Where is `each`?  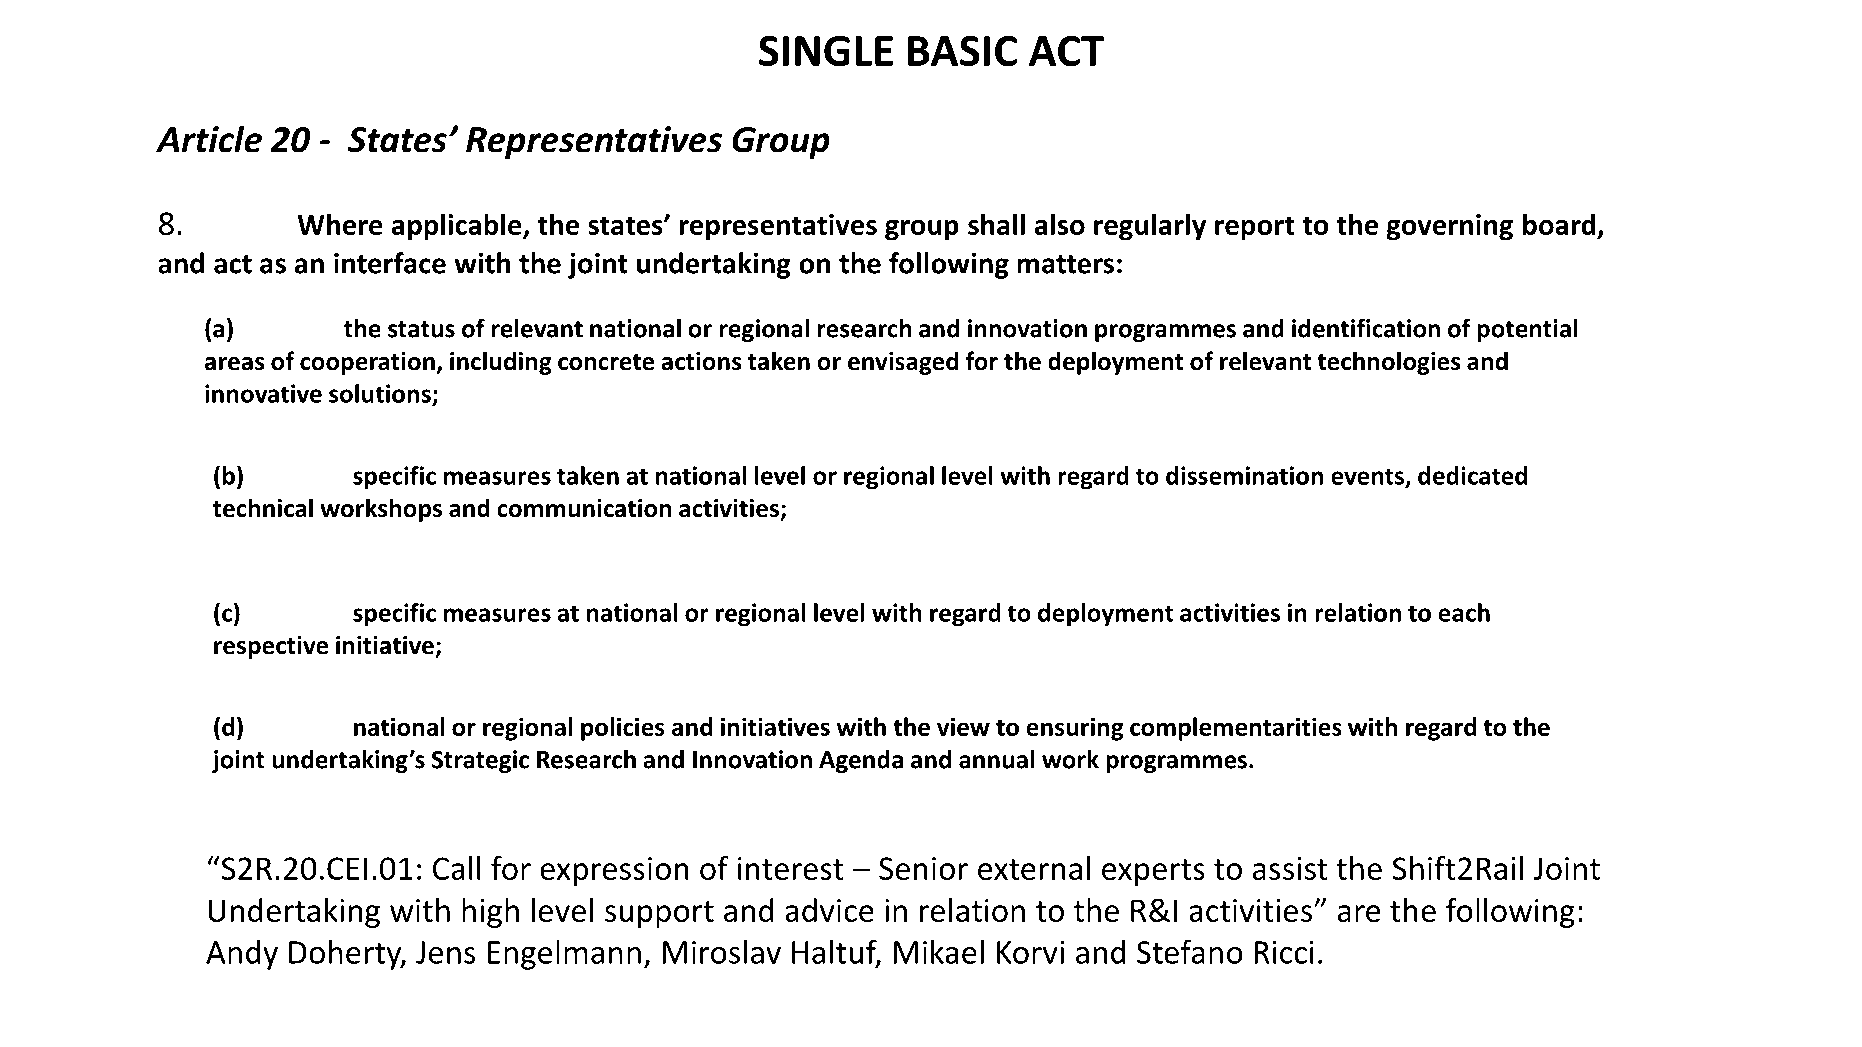 each is located at coordinates (1464, 612).
